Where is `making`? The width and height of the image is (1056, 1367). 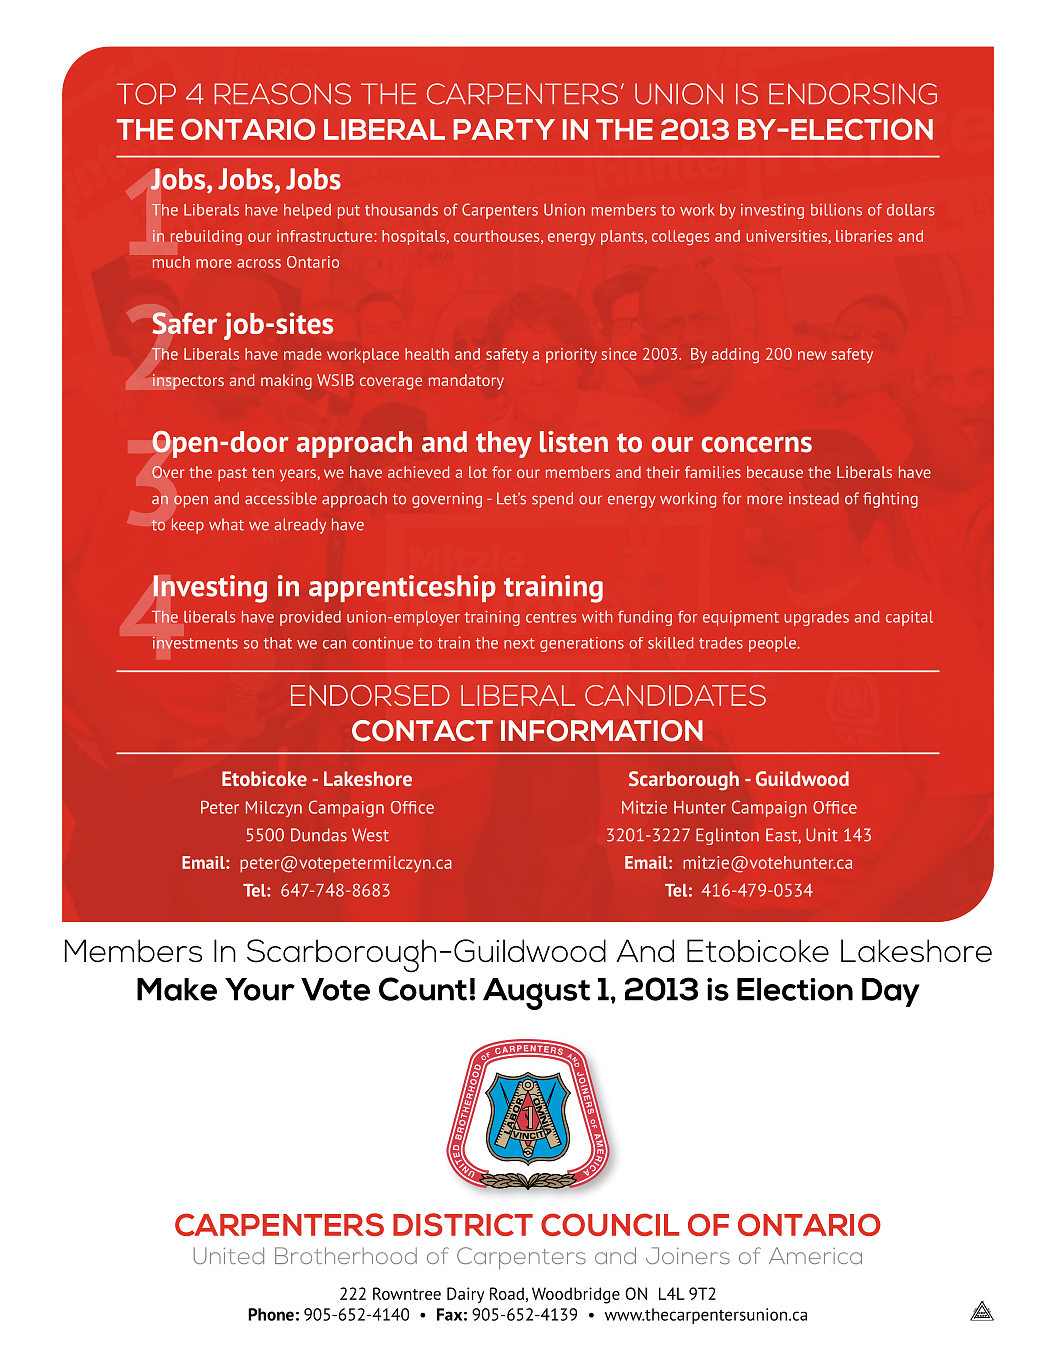
making is located at coordinates (286, 382).
